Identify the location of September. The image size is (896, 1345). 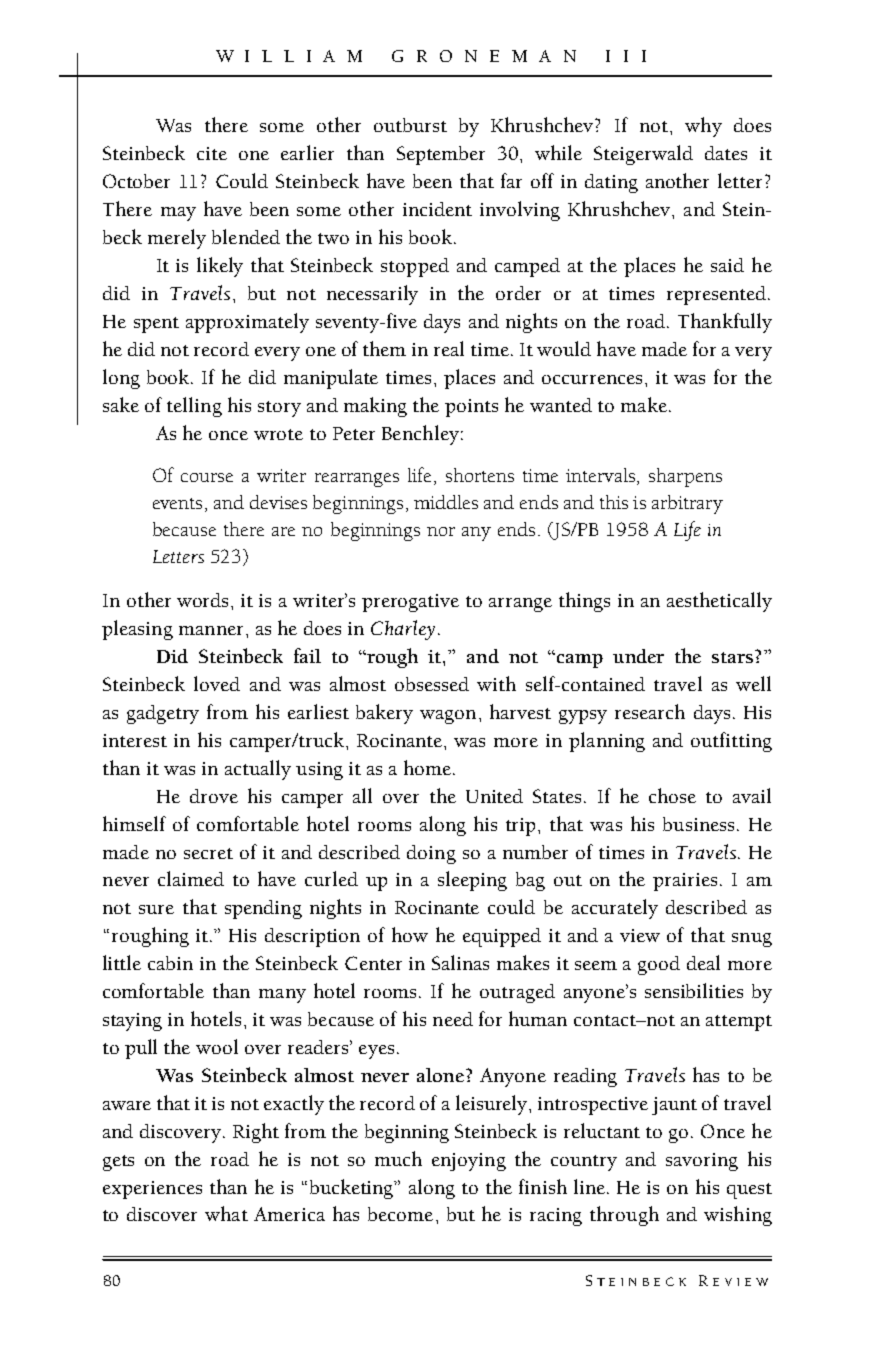
(441, 155).
